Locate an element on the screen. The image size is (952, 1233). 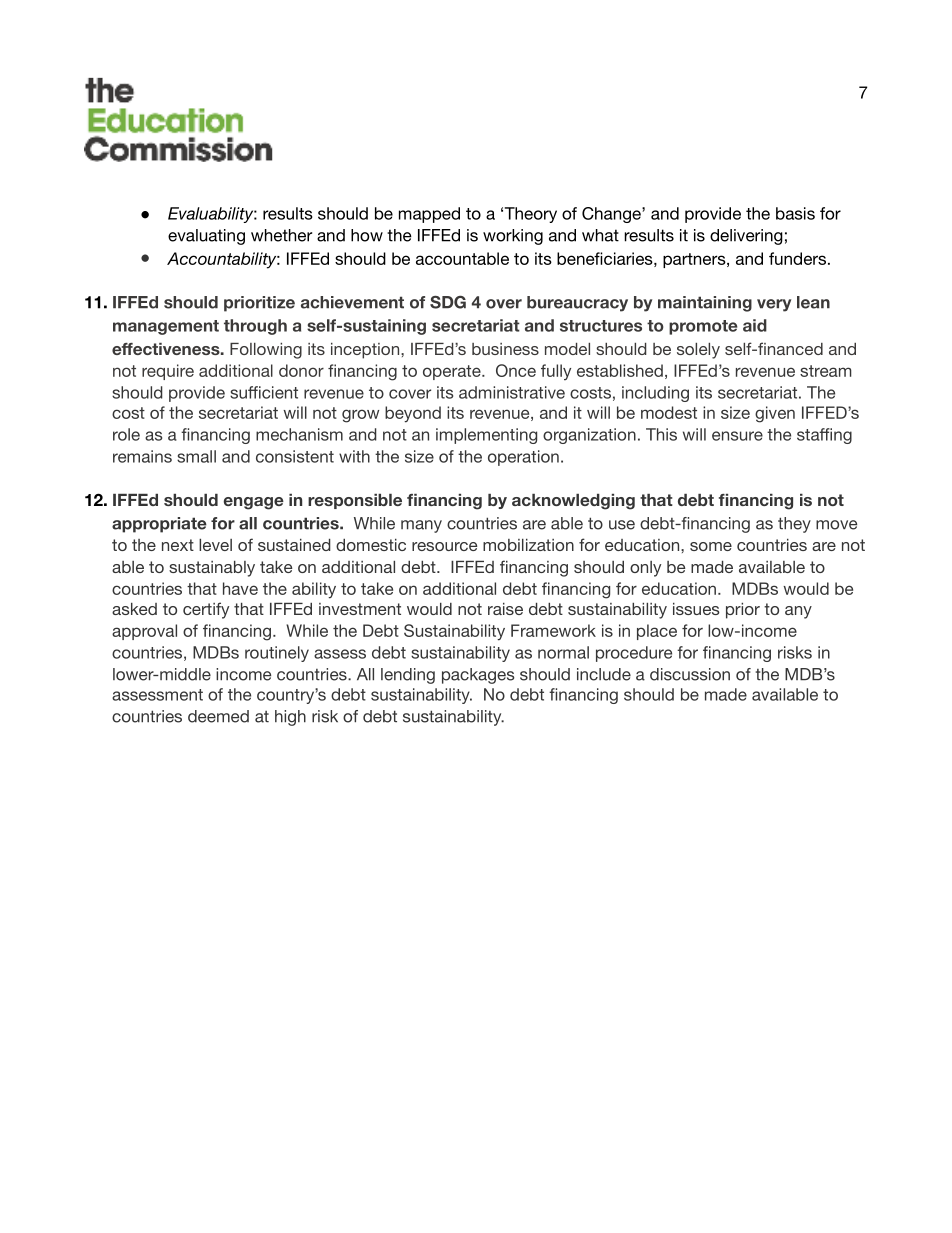
level is located at coordinates (215, 545).
